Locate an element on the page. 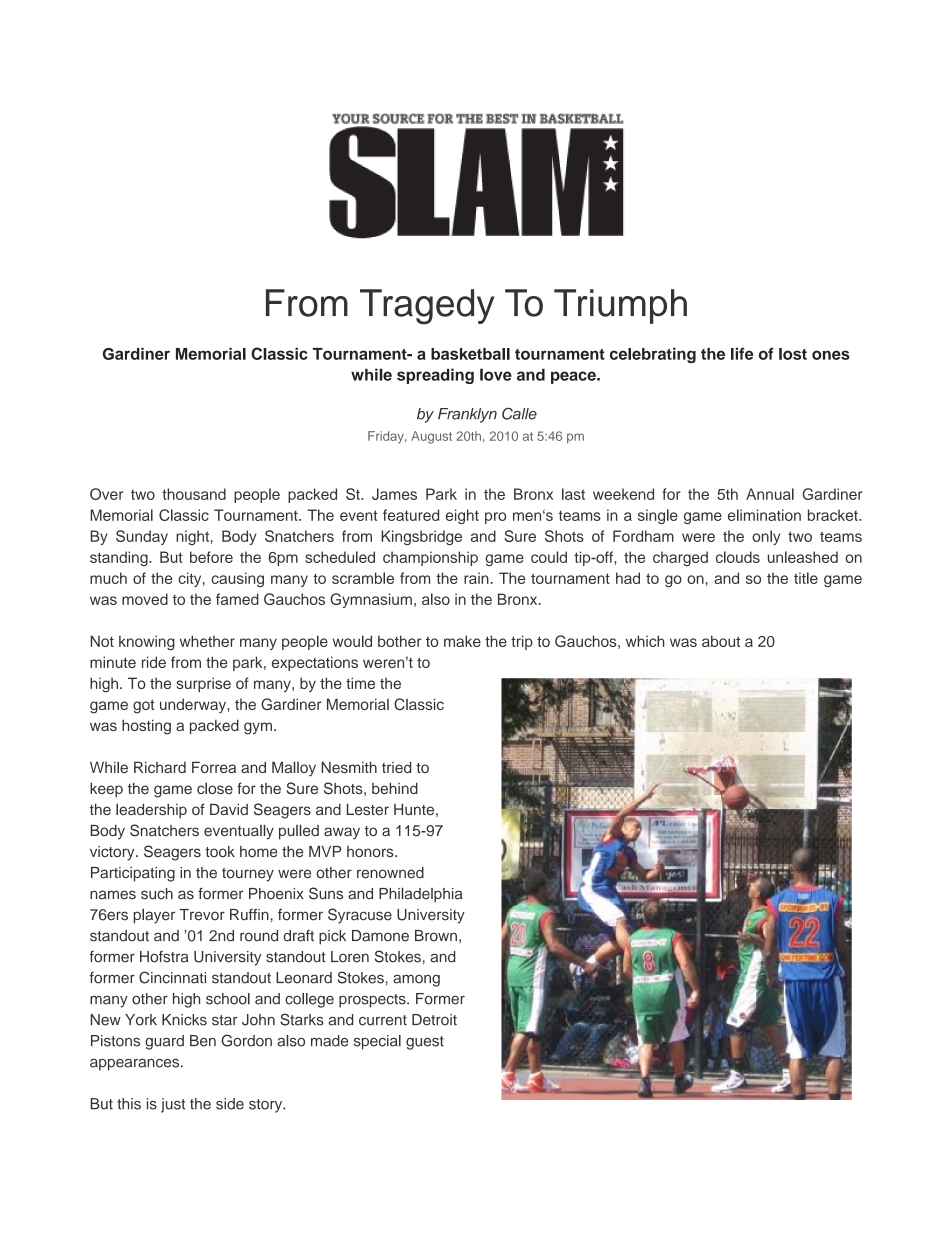 Image resolution: width=952 pixels, height=1233 pixels. life is located at coordinates (742, 353).
